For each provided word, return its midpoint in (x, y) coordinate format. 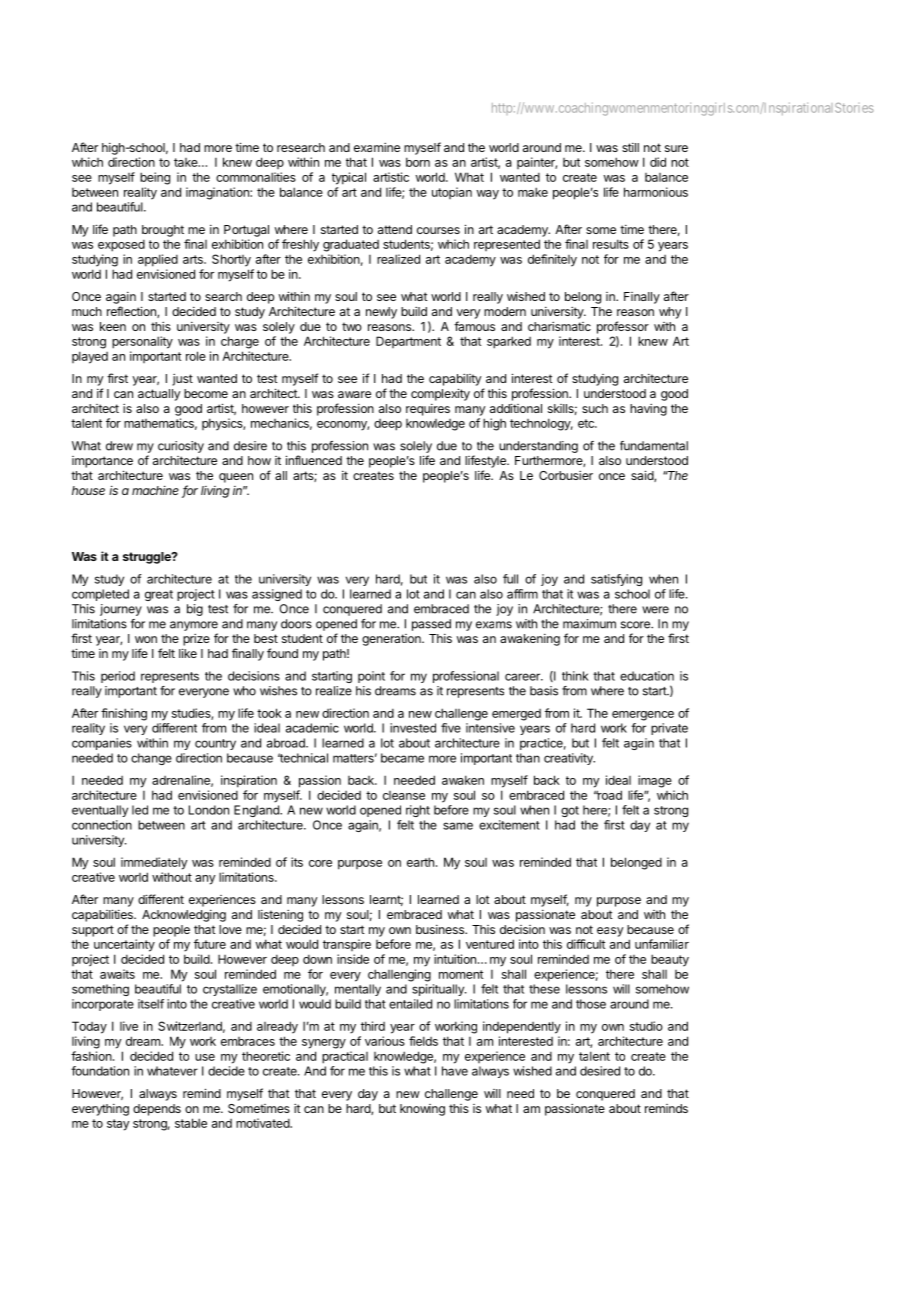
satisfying (616, 580)
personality (142, 342)
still (630, 147)
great (159, 595)
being (155, 178)
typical (349, 178)
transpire (347, 945)
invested (413, 728)
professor (623, 327)
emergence (643, 716)
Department (408, 342)
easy (610, 932)
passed (431, 625)
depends (157, 1110)
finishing (124, 714)
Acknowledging (184, 916)
